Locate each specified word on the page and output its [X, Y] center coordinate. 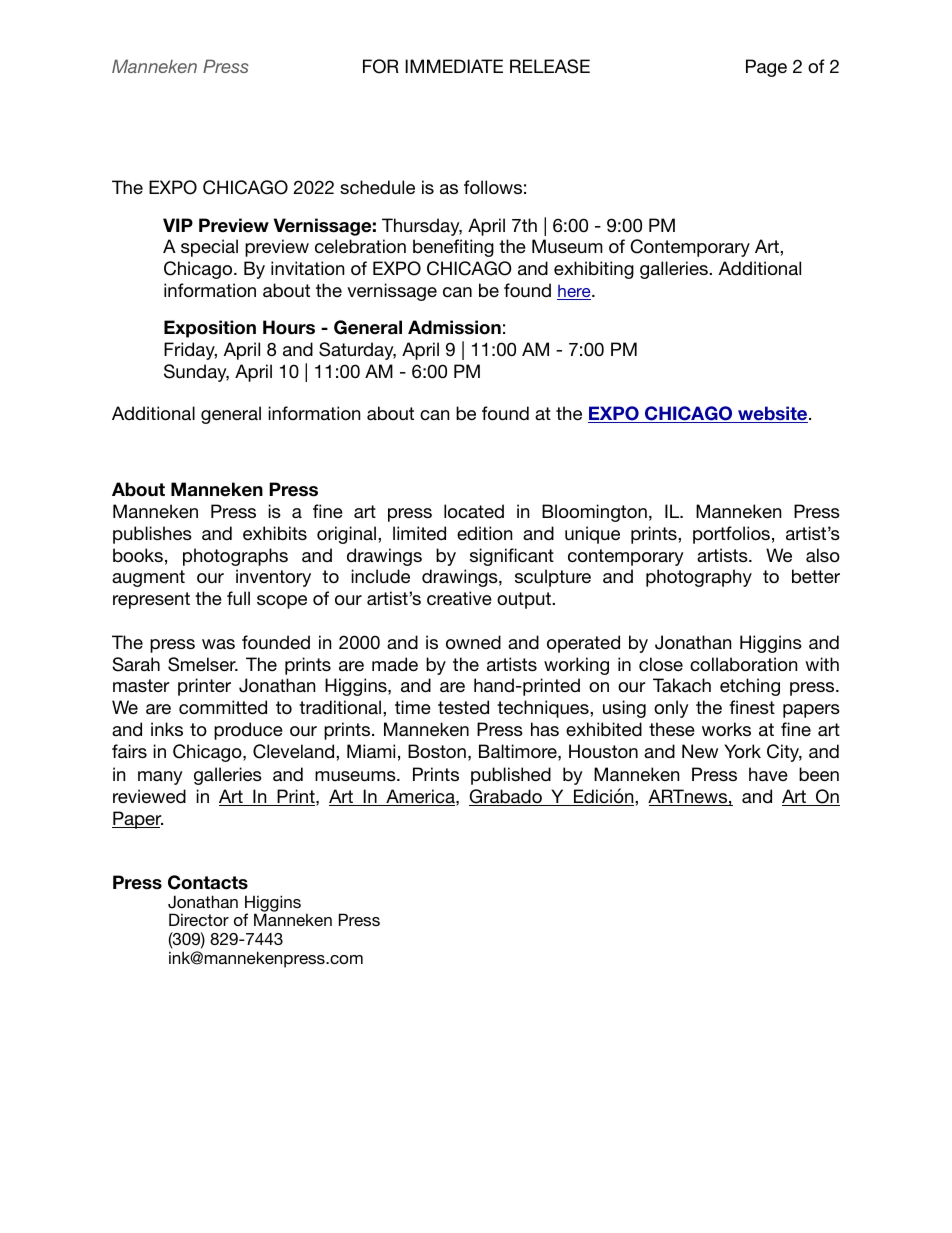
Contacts [208, 882]
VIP [178, 225]
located [474, 511]
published [511, 776]
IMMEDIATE [454, 66]
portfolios [731, 535]
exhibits [275, 533]
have [768, 774]
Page [766, 68]
